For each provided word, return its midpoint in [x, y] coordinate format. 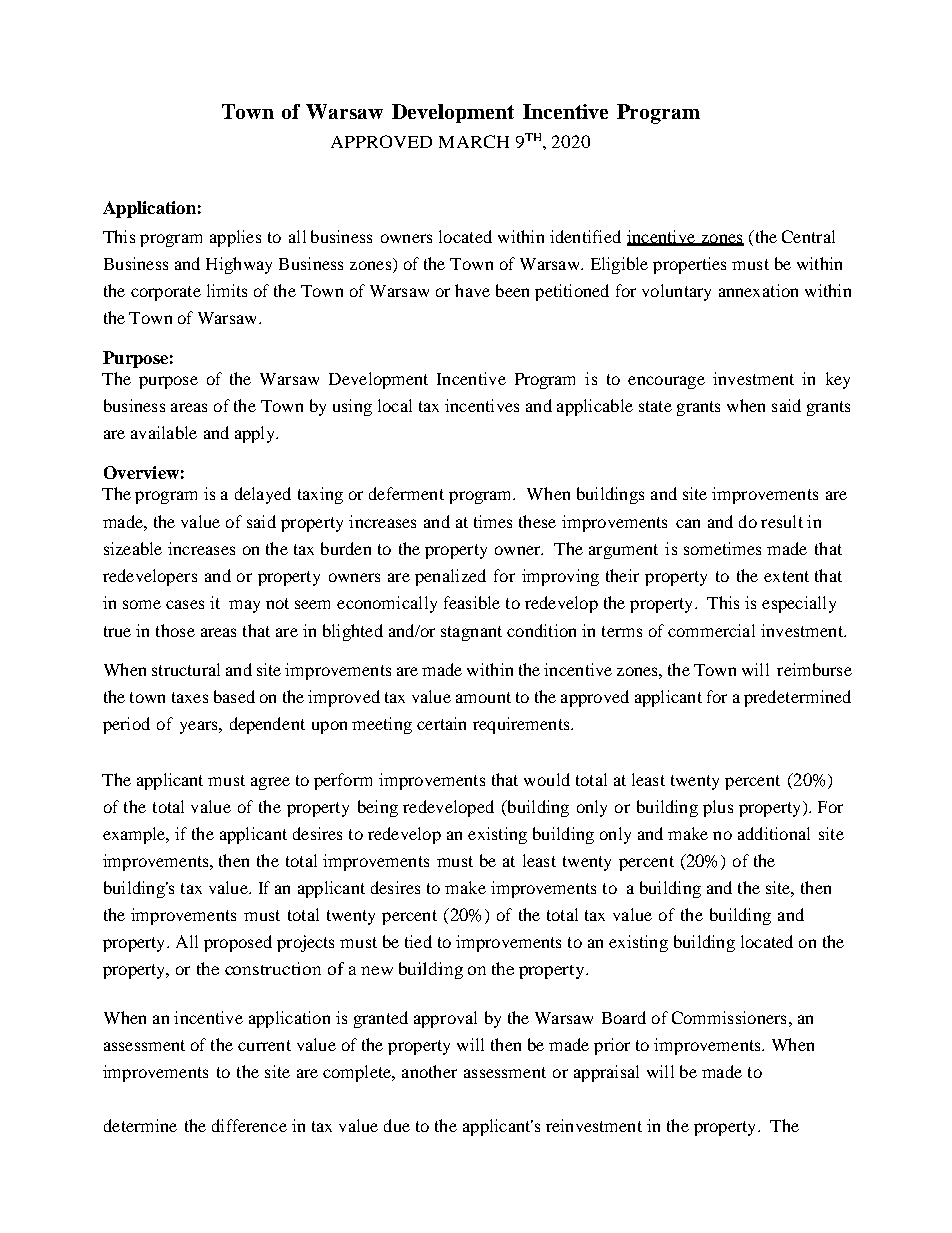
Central [808, 236]
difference [249, 1125]
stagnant [471, 633]
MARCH [474, 141]
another [429, 1071]
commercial [711, 630]
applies [235, 238]
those [175, 630]
